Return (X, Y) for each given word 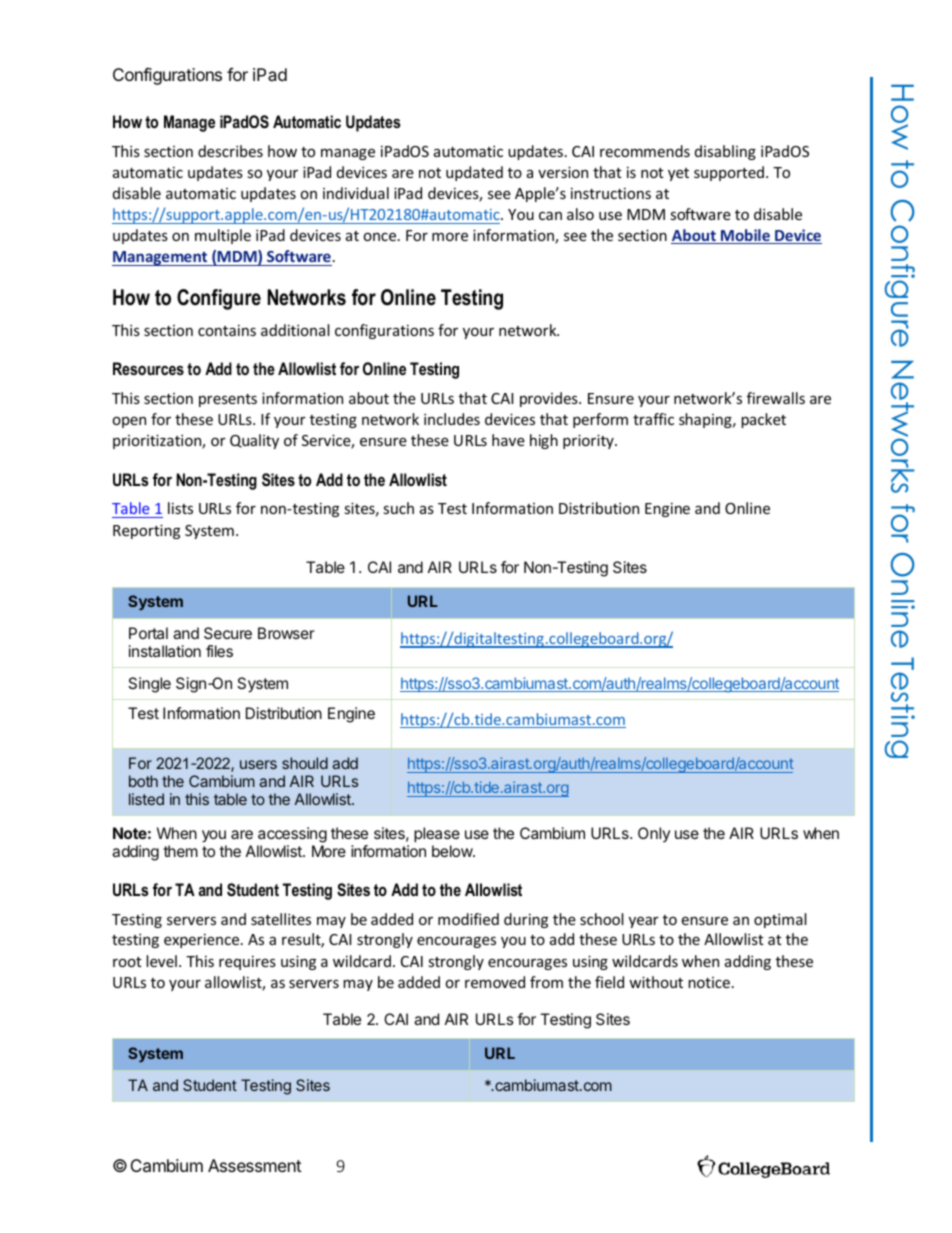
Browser (286, 633)
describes (230, 151)
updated (474, 173)
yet (678, 174)
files (219, 651)
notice (710, 982)
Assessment (255, 1165)
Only (654, 834)
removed (495, 982)
